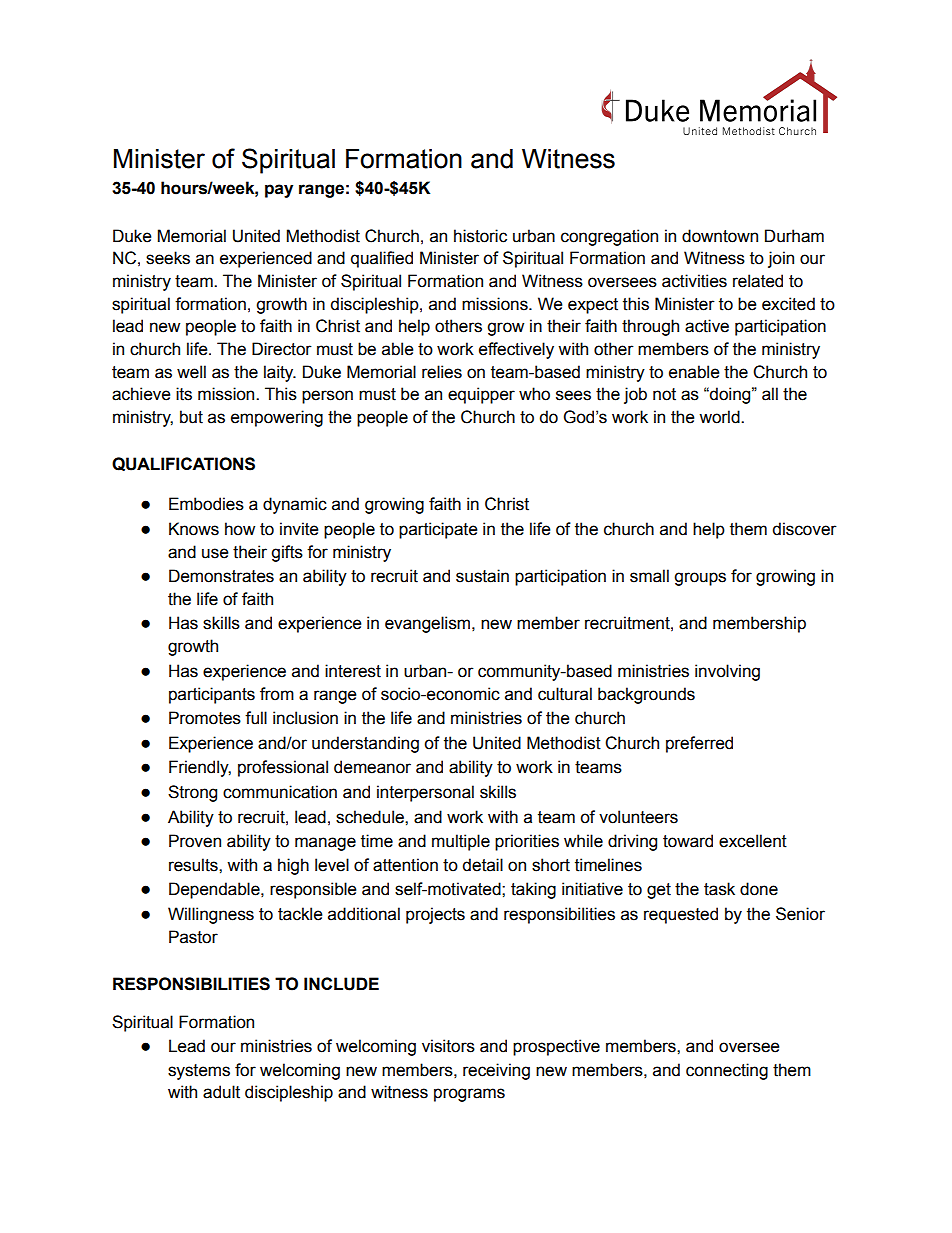  I want to click on historic, so click(480, 236).
